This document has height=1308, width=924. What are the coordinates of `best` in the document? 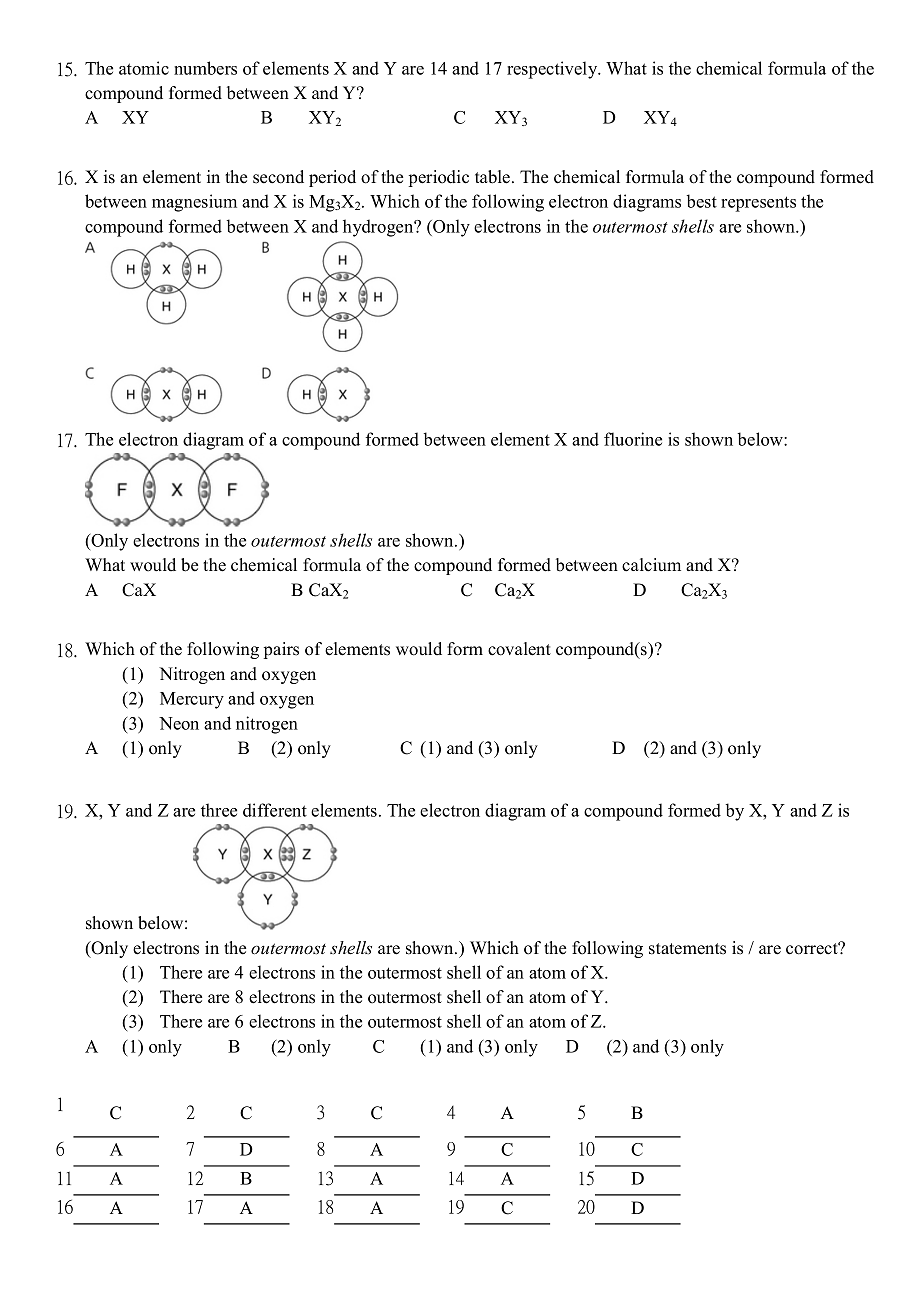 It's located at (702, 201).
